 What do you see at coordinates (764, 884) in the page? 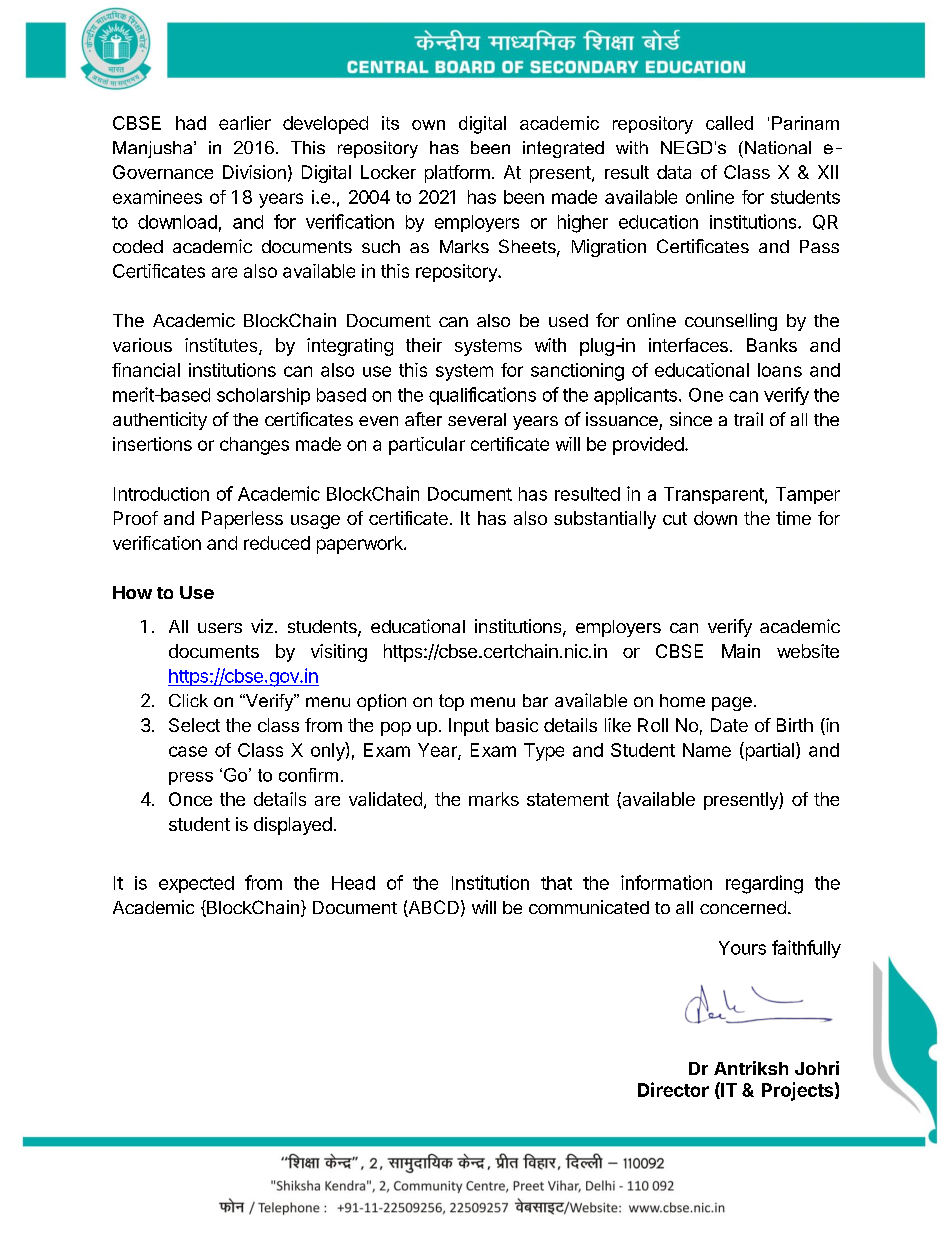
I see `regarding` at bounding box center [764, 884].
